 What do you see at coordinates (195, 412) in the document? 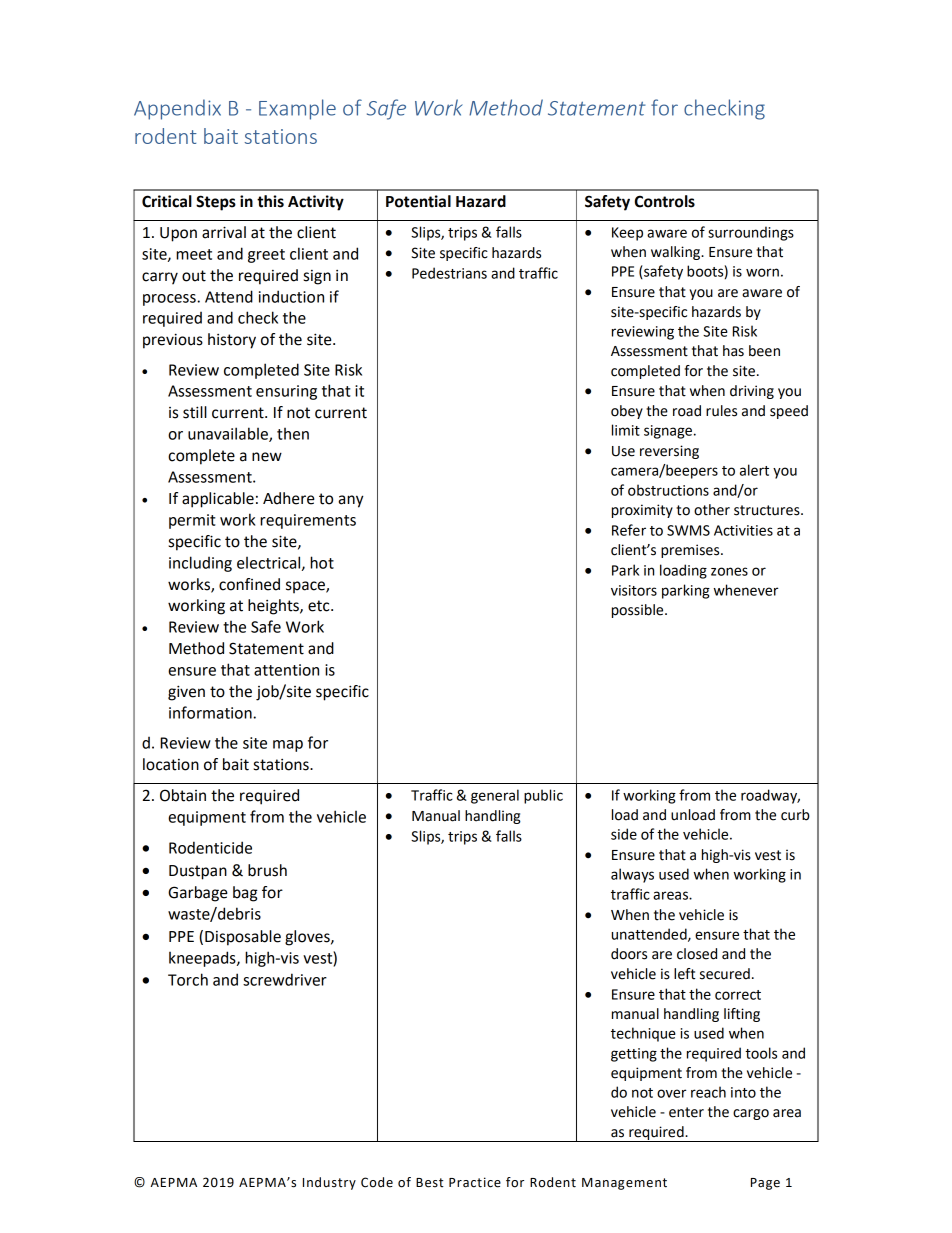
I see `still` at bounding box center [195, 412].
